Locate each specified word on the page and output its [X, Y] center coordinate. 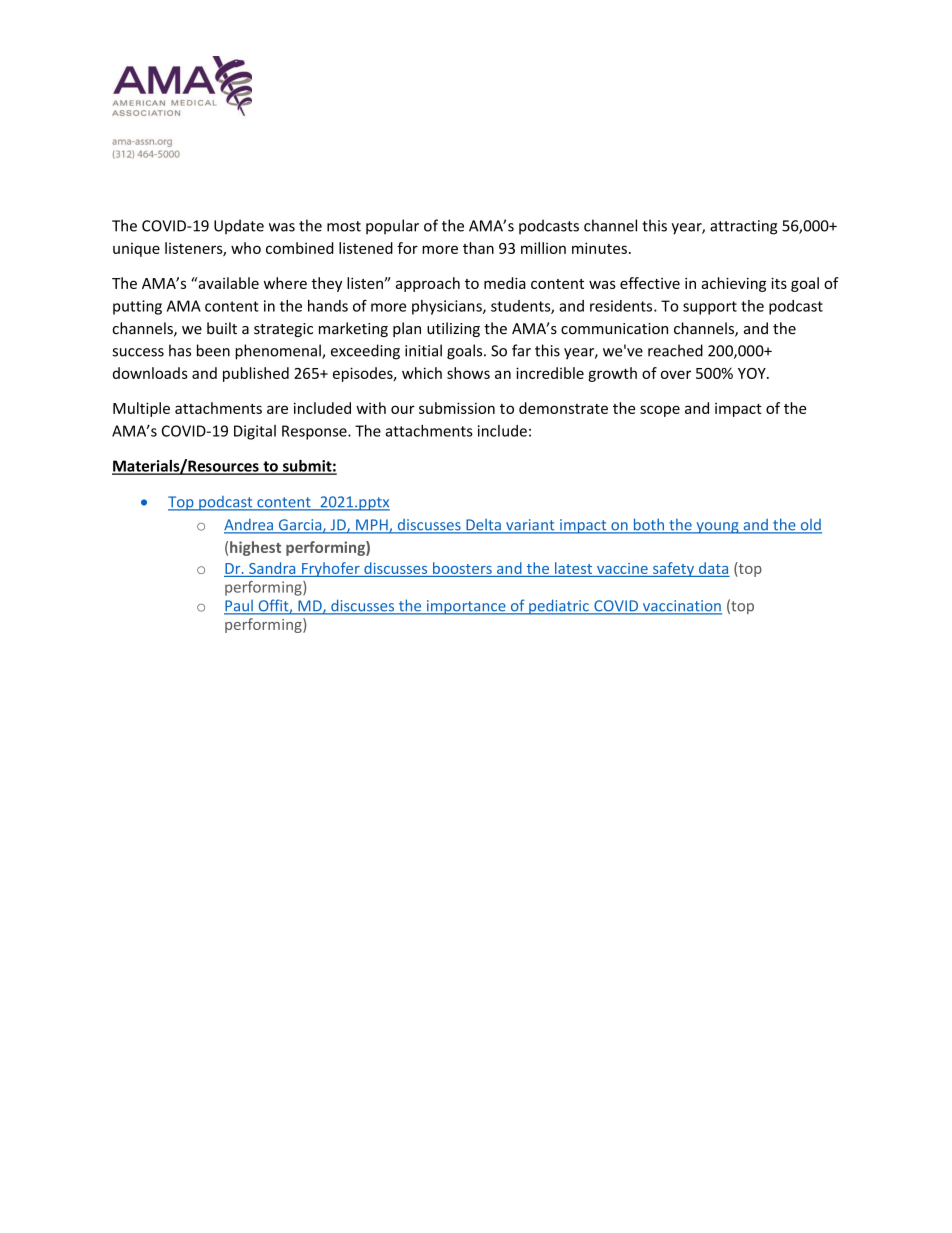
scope [660, 411]
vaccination [681, 607]
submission [457, 408]
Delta [483, 526]
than [478, 248]
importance [466, 607]
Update [239, 227]
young [717, 528]
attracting [743, 227]
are [277, 409]
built [222, 328]
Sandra [272, 568]
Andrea [249, 526]
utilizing [453, 329]
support [710, 308]
